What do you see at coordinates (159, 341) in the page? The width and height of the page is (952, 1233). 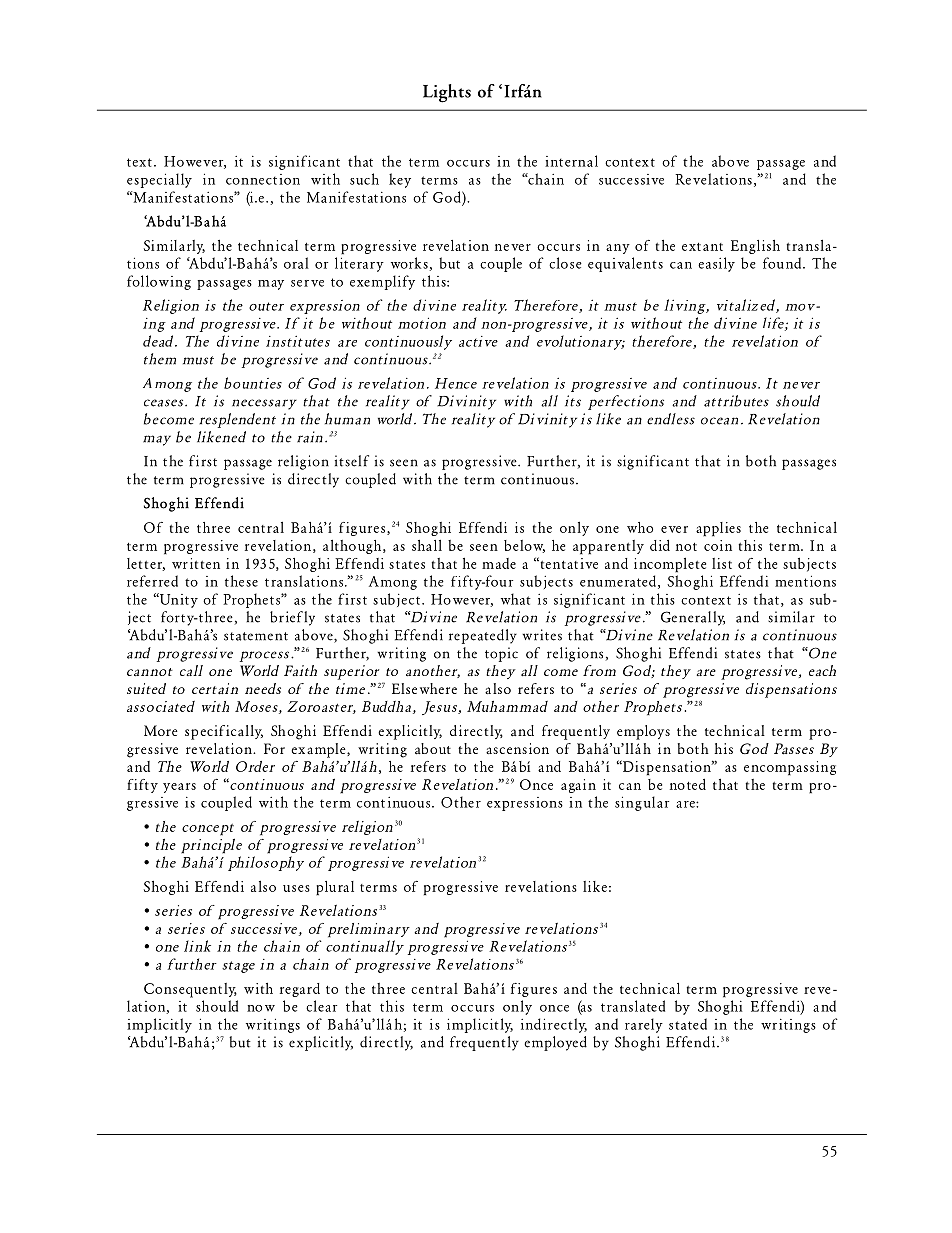 I see `dead` at bounding box center [159, 341].
